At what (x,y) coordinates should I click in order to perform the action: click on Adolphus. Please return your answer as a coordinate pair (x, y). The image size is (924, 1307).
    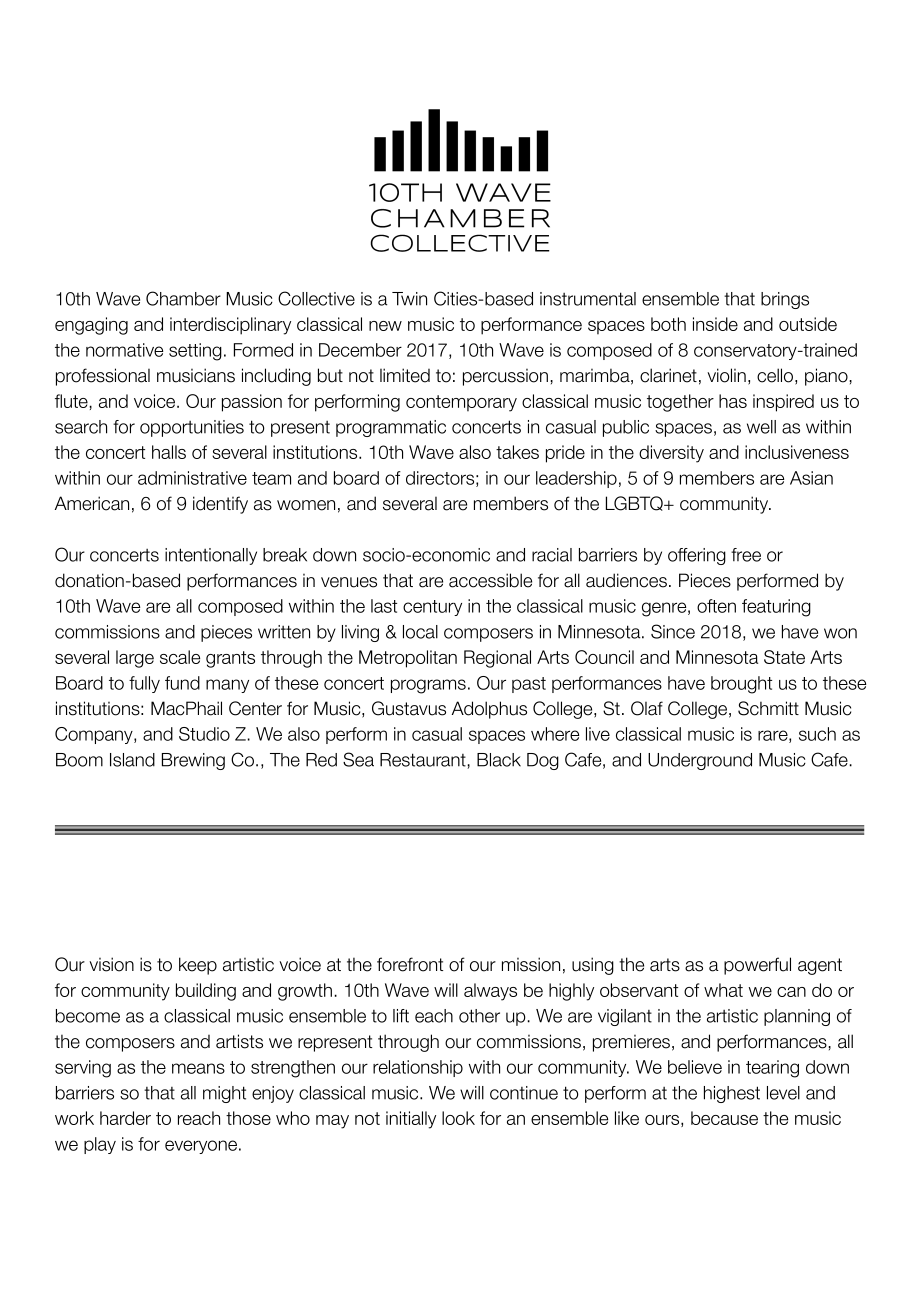
    Looking at the image, I should click on (489, 710).
